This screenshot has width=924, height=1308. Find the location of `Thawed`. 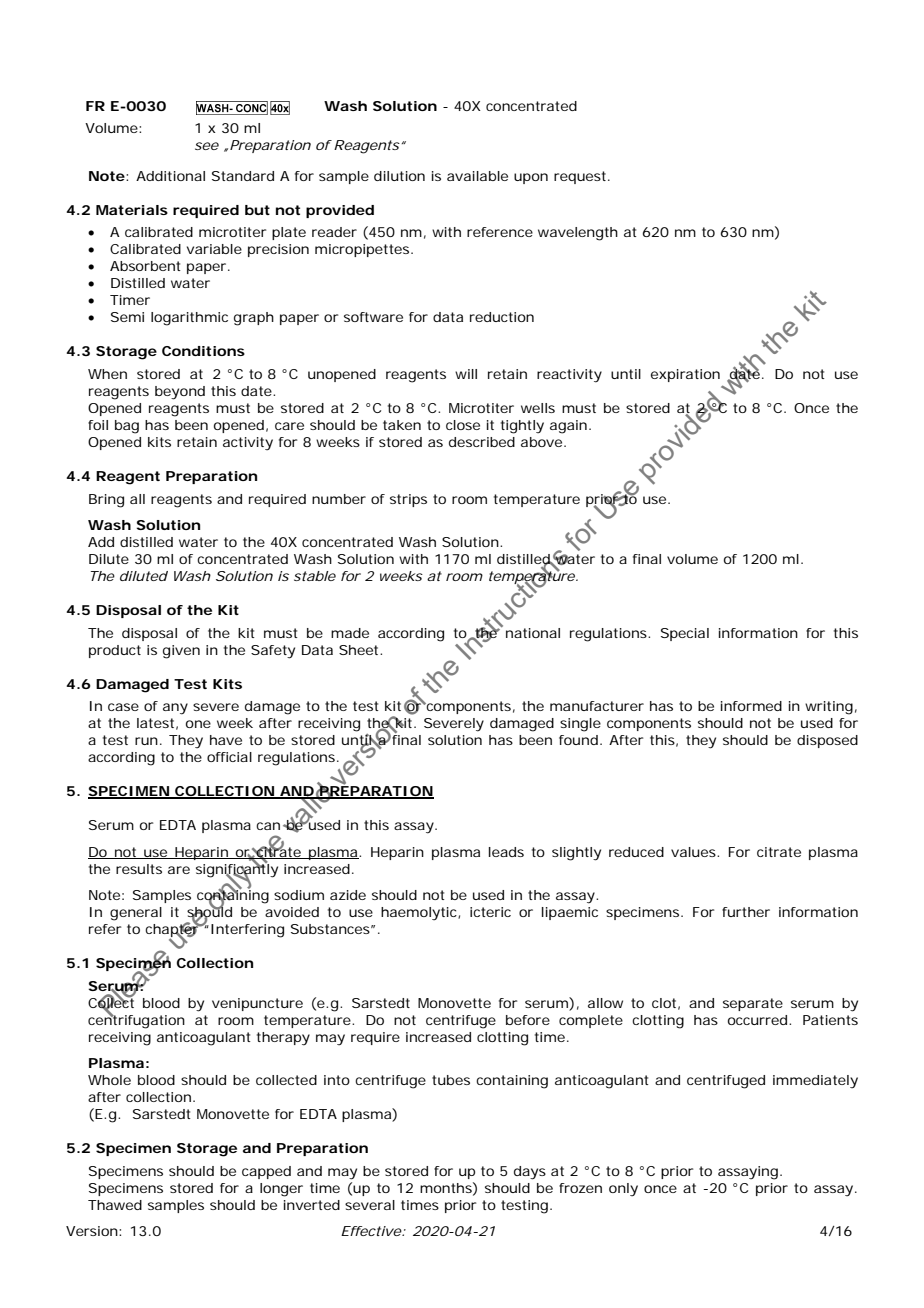

Thawed is located at coordinates (115, 1205).
